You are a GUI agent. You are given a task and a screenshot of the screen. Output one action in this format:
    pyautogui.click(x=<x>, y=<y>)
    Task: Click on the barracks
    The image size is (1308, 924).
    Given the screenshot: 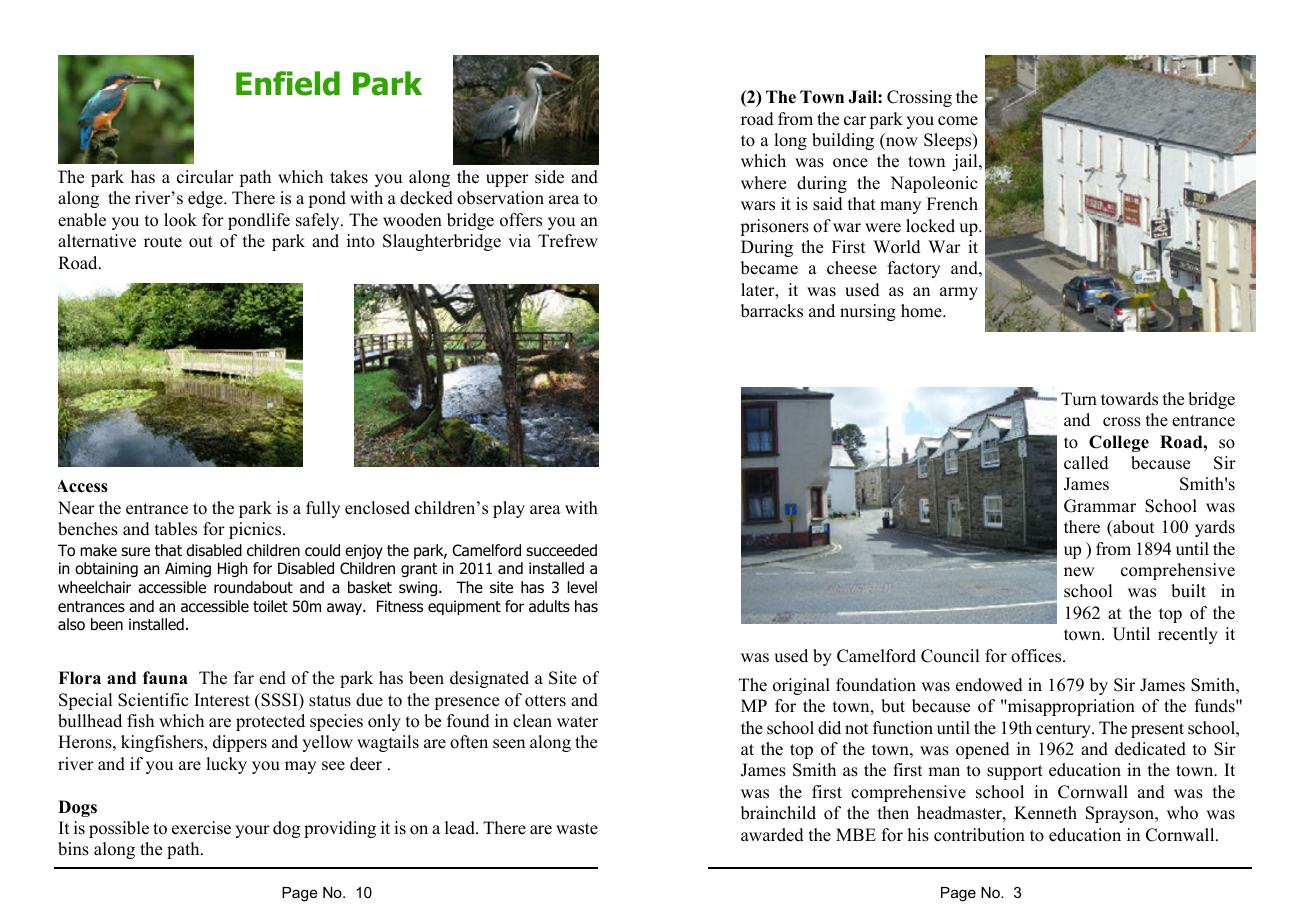 What is the action you would take?
    pyautogui.click(x=772, y=311)
